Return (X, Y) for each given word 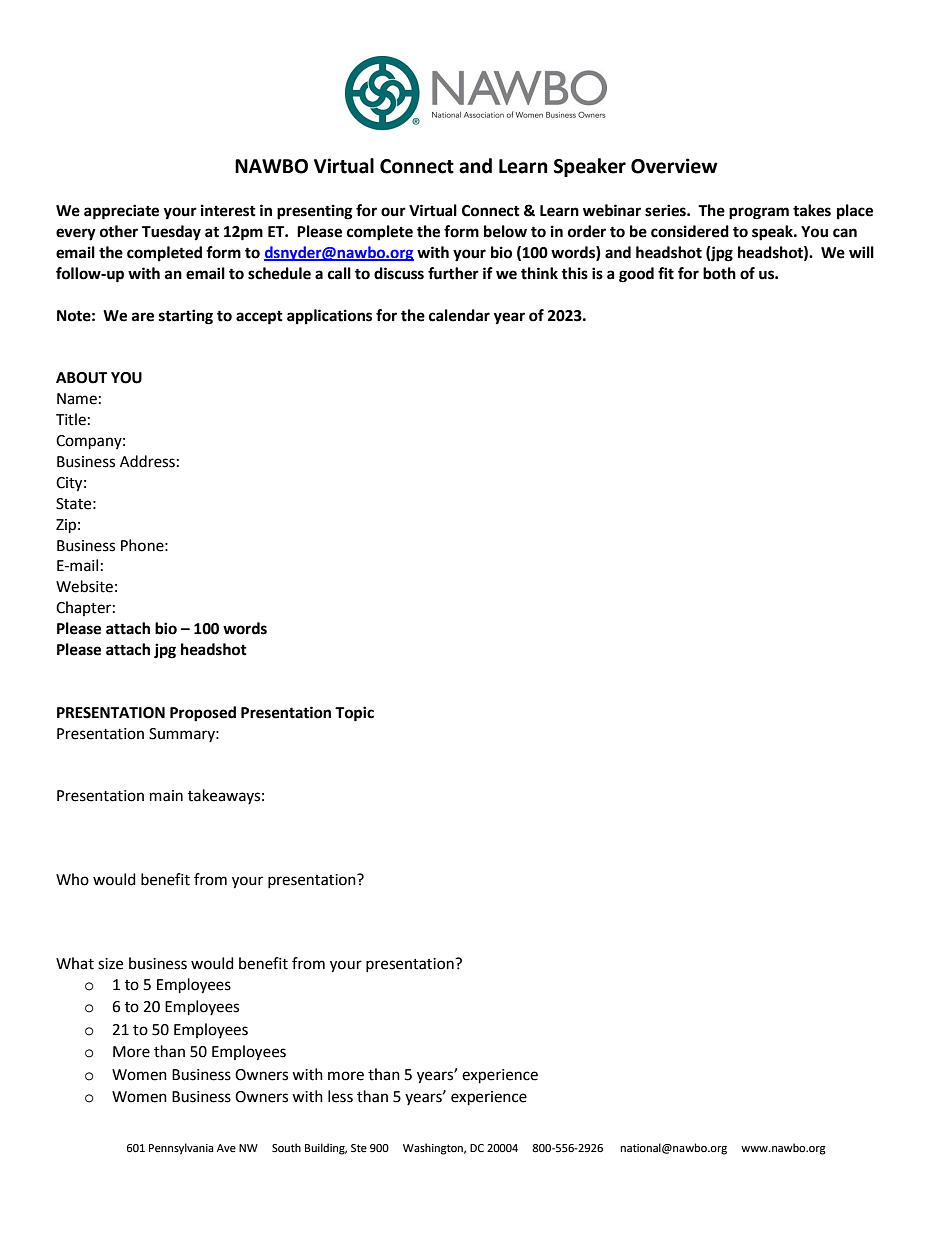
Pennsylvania (181, 1149)
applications (329, 317)
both (719, 273)
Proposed (203, 714)
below (505, 231)
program (759, 213)
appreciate (121, 212)
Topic (354, 714)
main (166, 796)
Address (147, 461)
